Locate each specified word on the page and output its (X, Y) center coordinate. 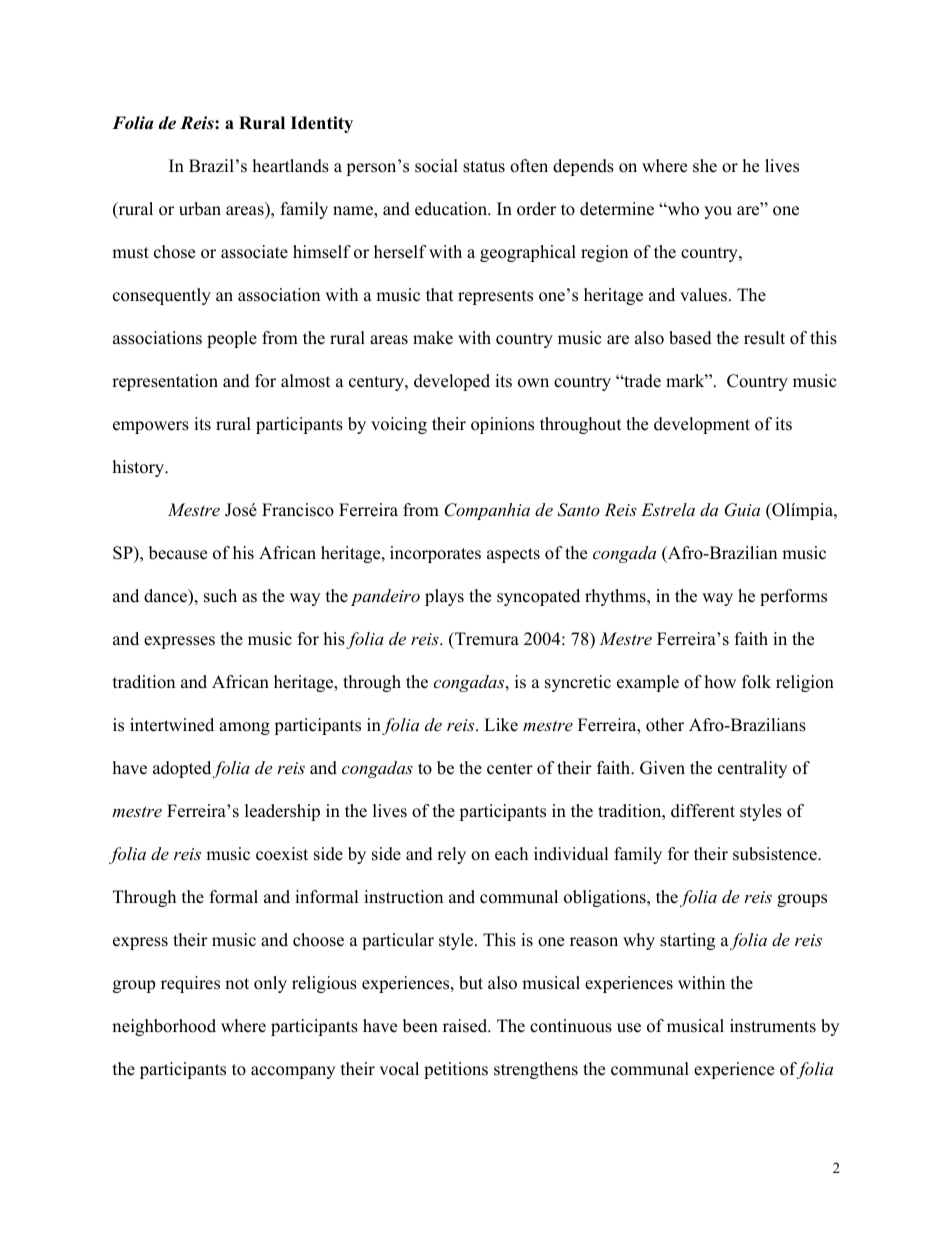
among (244, 728)
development (702, 425)
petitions (456, 1070)
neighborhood (164, 1027)
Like (501, 725)
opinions (502, 425)
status (484, 167)
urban (200, 209)
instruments (773, 1026)
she (705, 166)
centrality (752, 769)
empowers (151, 427)
